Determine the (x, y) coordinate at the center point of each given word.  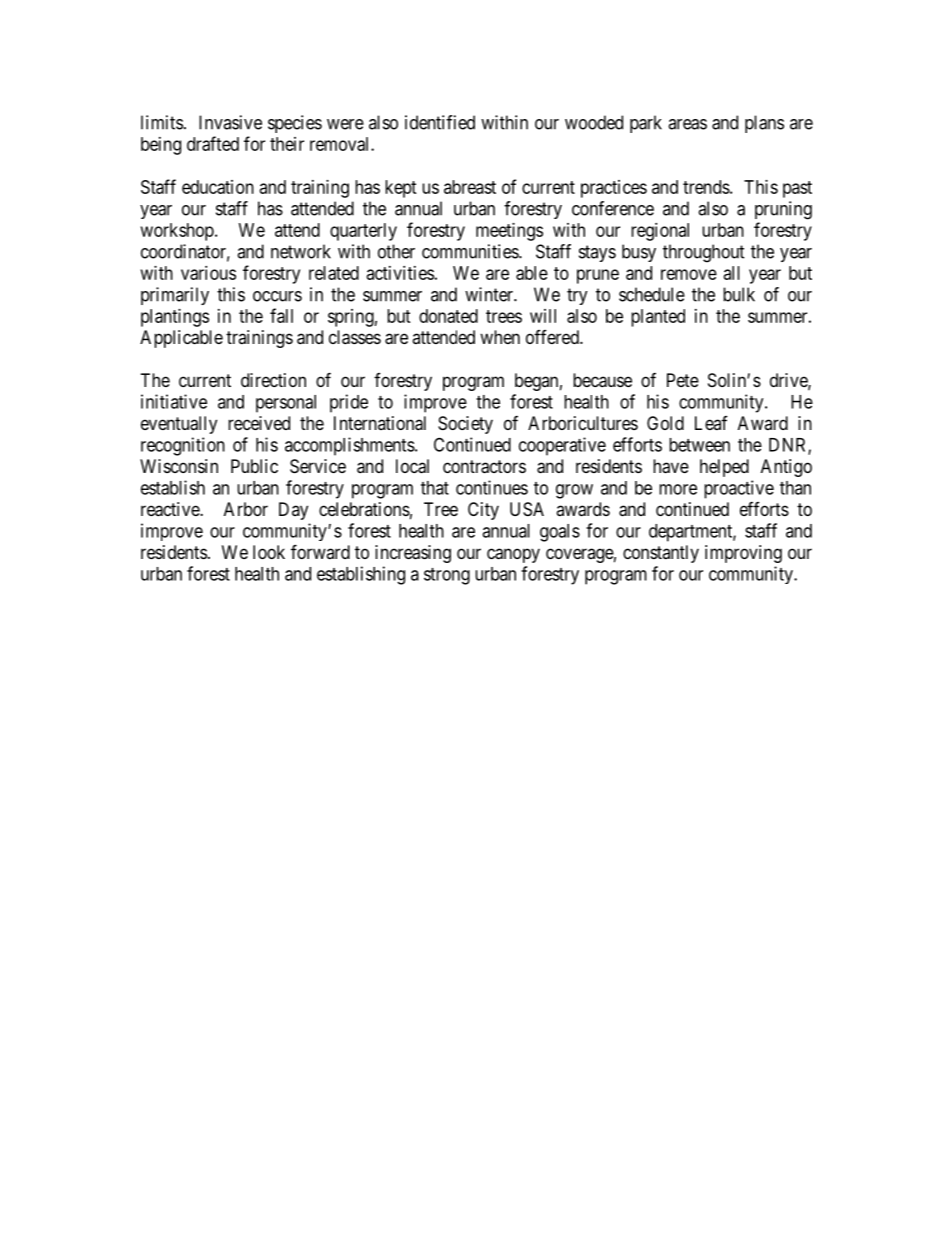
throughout (704, 253)
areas (687, 124)
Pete (683, 380)
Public (254, 466)
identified (440, 122)
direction (273, 380)
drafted (213, 143)
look (269, 552)
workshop (178, 232)
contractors (484, 467)
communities (471, 251)
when (500, 337)
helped (724, 468)
